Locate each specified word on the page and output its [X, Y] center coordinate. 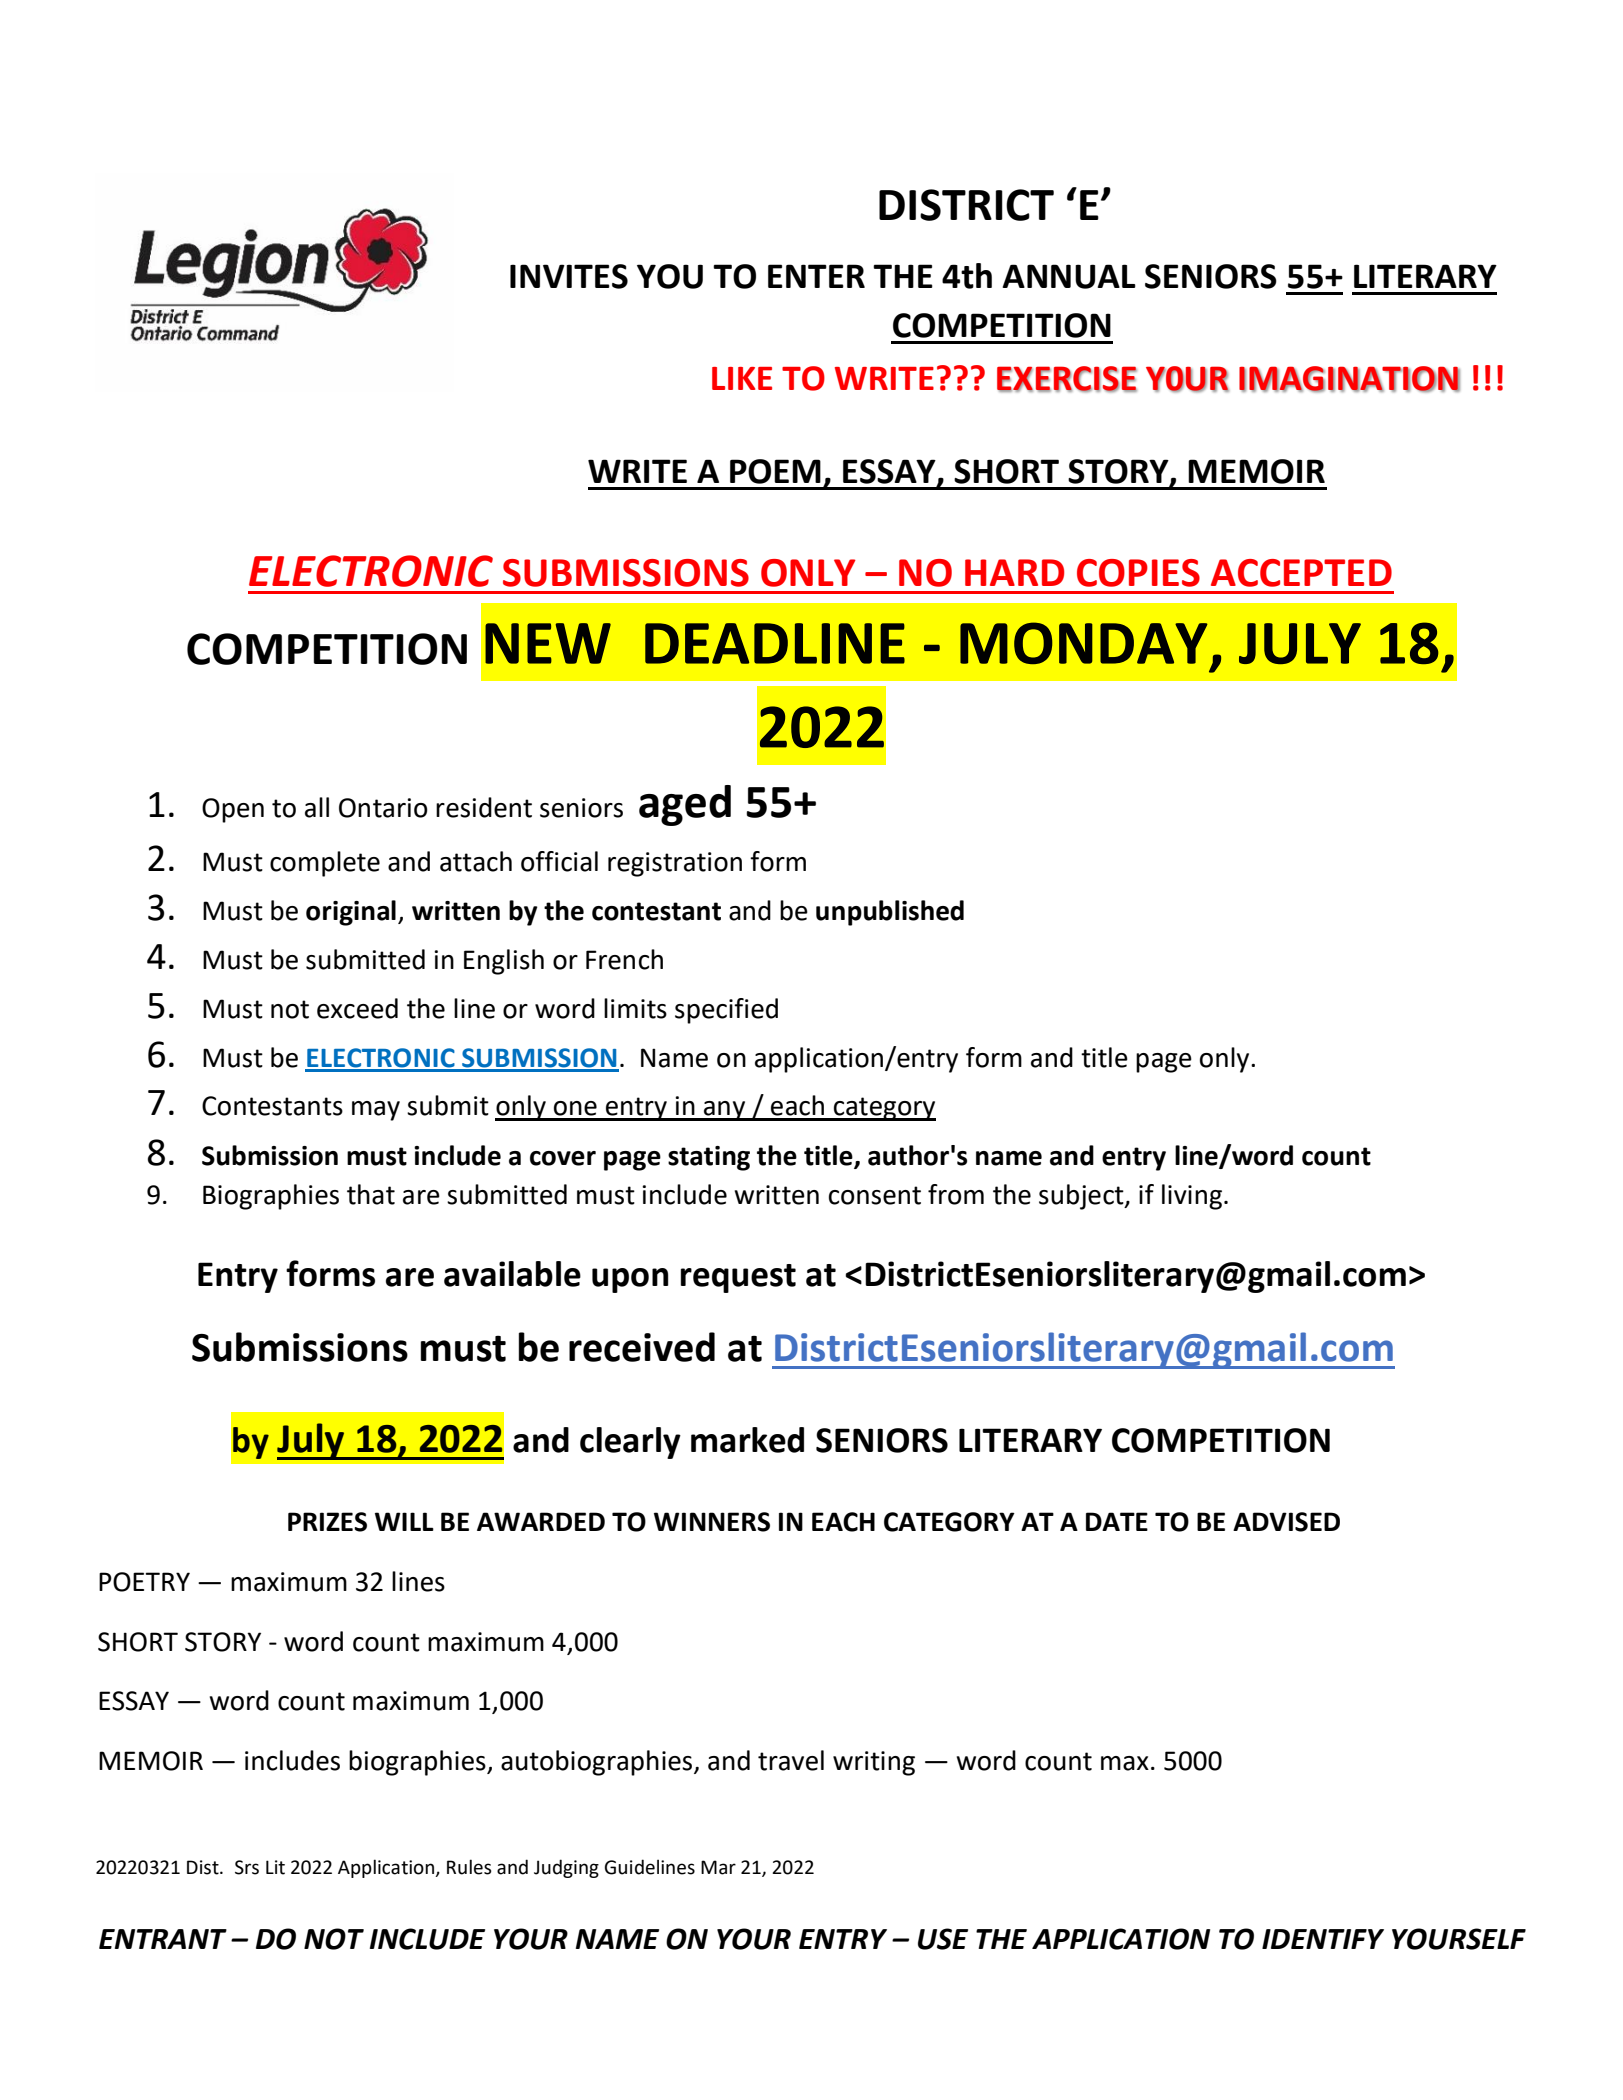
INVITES [569, 276]
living [1193, 1197]
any [725, 1111]
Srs [247, 1867]
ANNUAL [1069, 276]
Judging [566, 1868]
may [376, 1111]
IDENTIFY [1323, 1939]
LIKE [742, 378]
